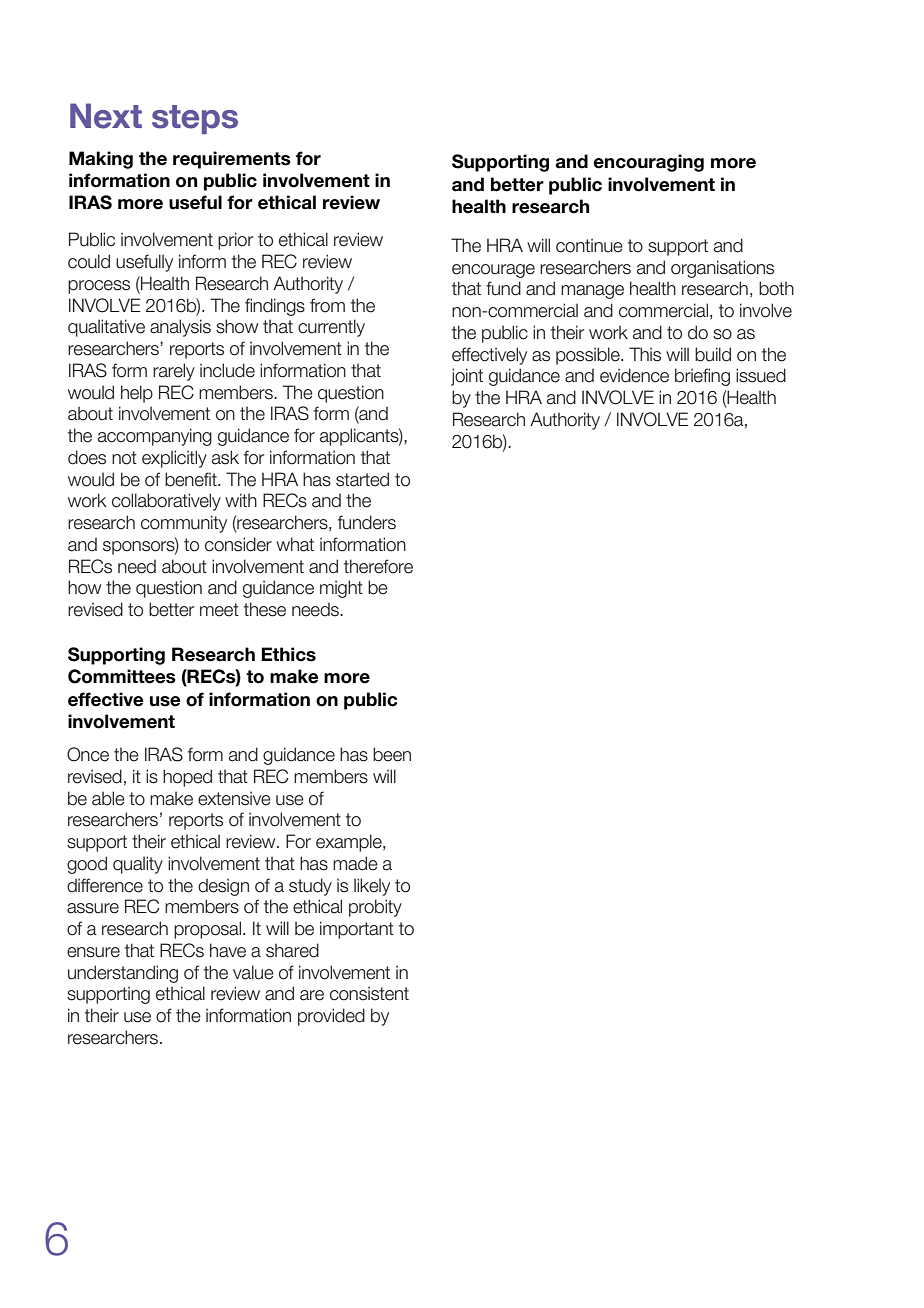 Image resolution: width=924 pixels, height=1308 pixels. What do you see at coordinates (702, 377) in the image?
I see `briefing` at bounding box center [702, 377].
